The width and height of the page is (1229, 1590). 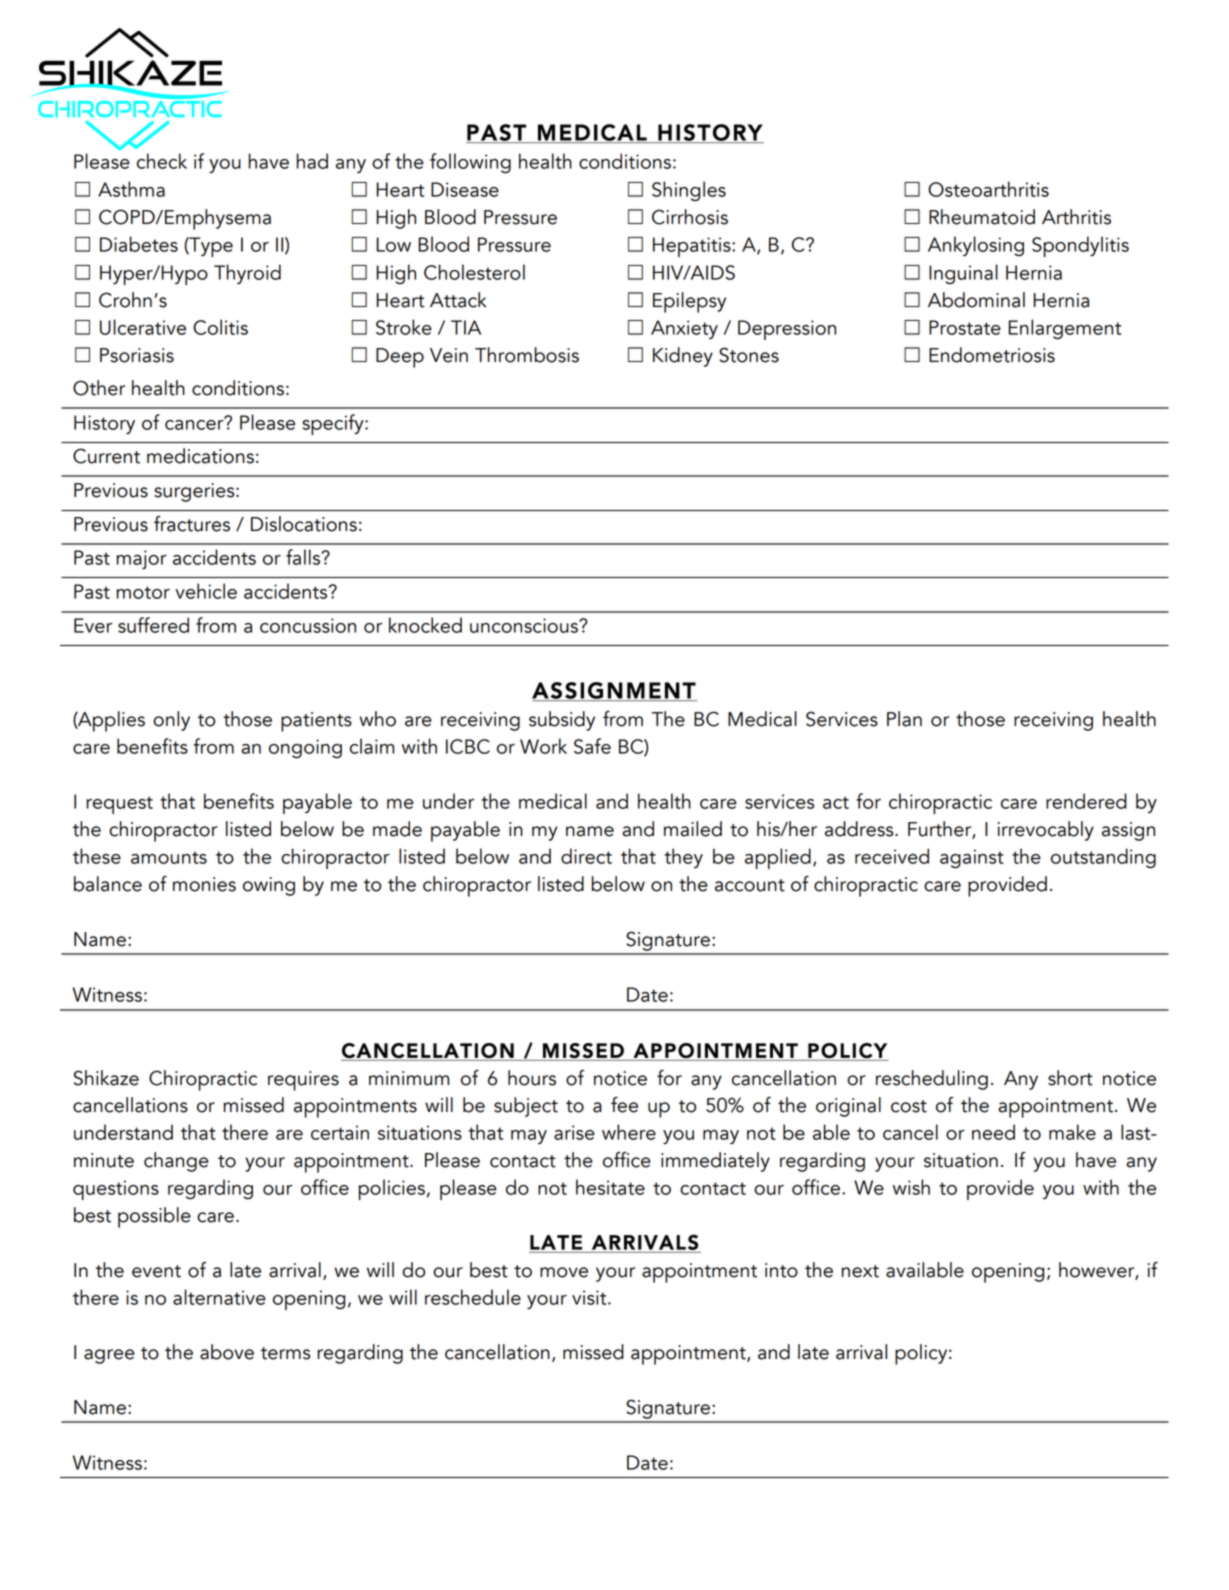 I want to click on Cirrhosis, so click(x=690, y=217).
